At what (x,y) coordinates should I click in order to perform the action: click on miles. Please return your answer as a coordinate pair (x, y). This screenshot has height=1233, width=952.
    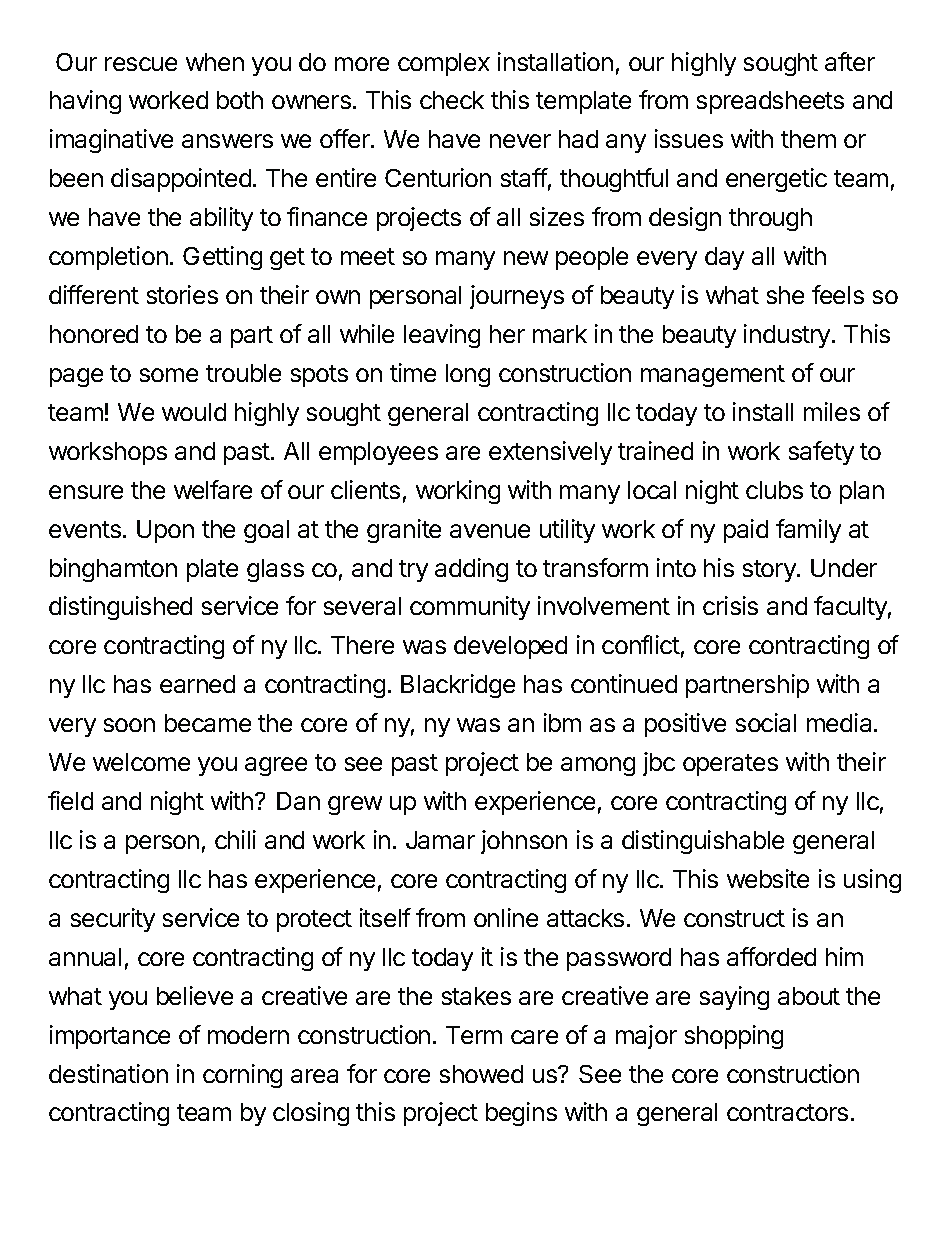
    Looking at the image, I should click on (832, 411).
